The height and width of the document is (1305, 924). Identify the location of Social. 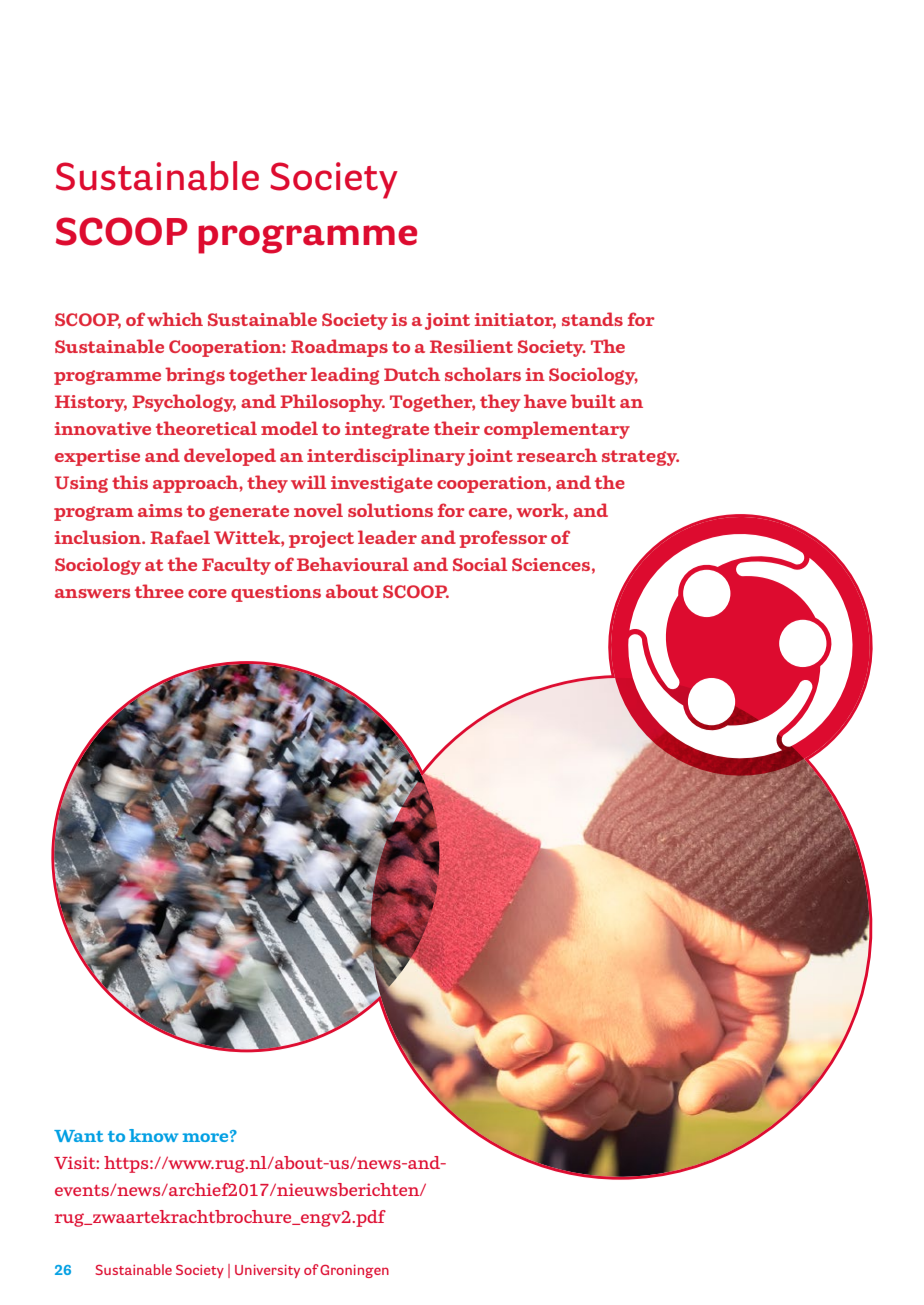
(480, 564).
